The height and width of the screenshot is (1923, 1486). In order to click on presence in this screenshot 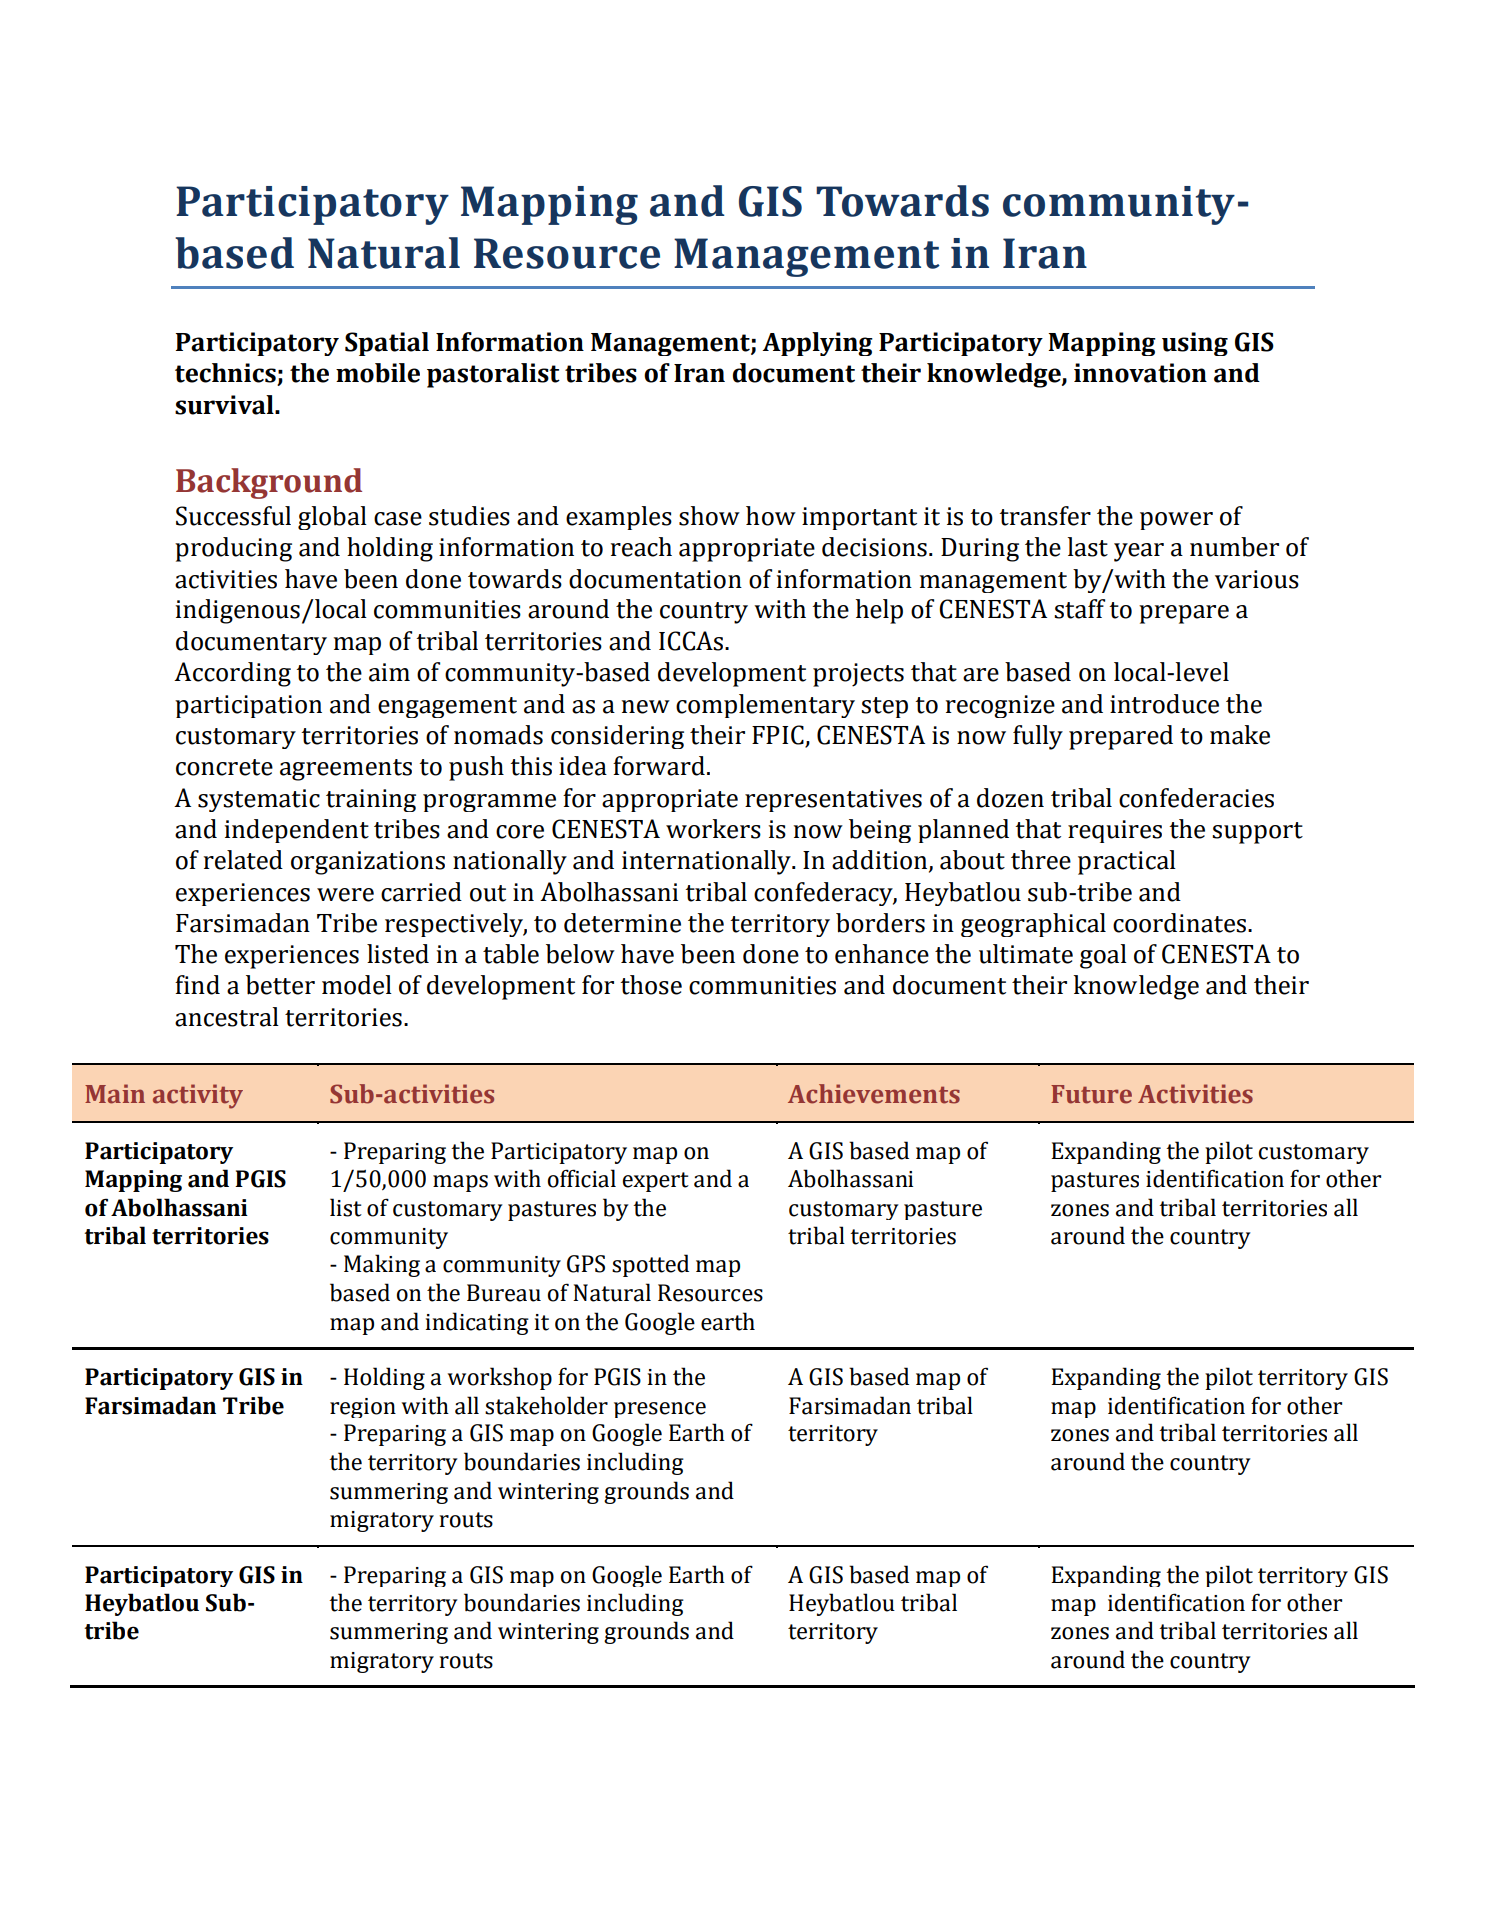, I will do `click(660, 1410)`.
